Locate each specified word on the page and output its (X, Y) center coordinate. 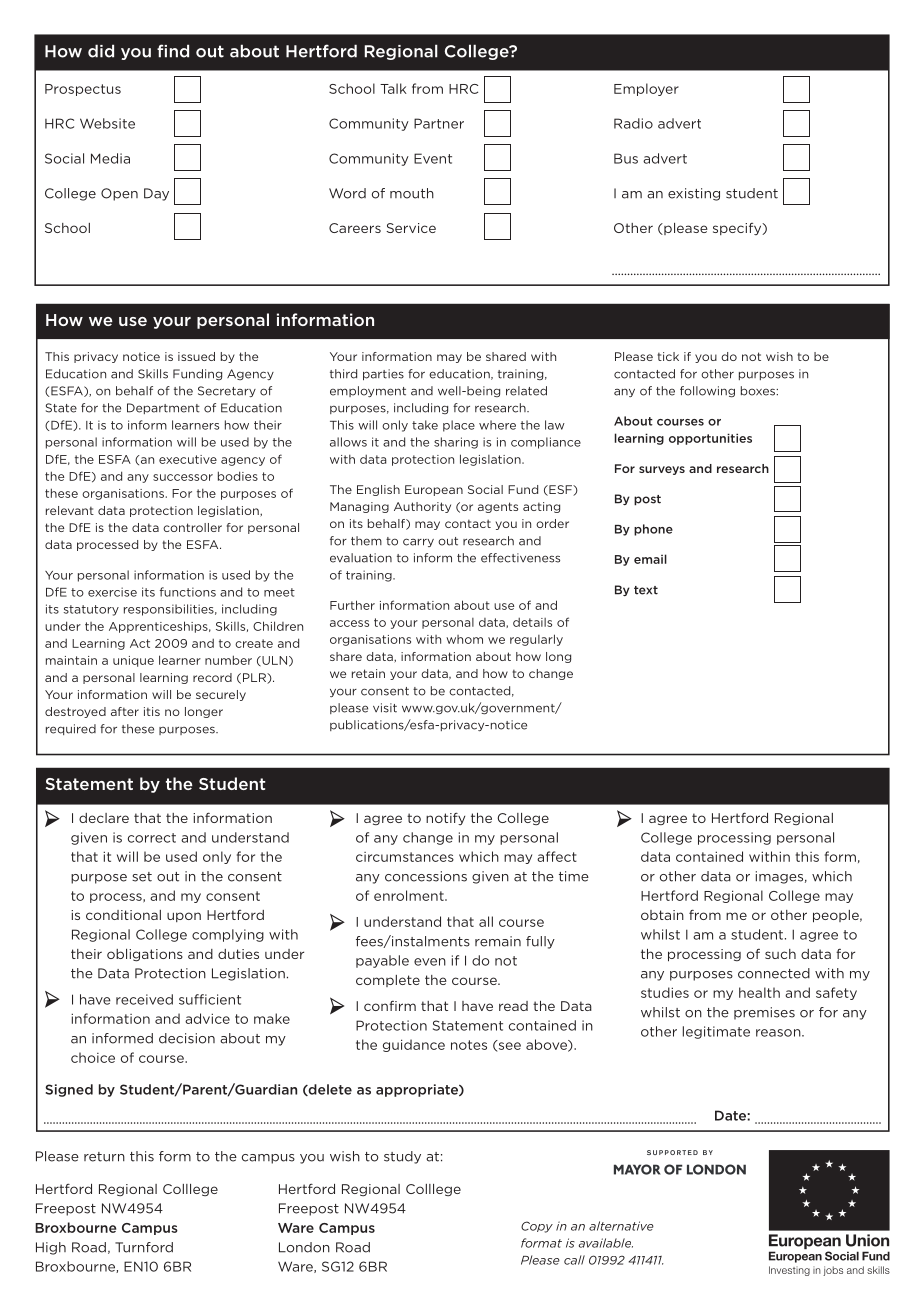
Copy (537, 1227)
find (173, 51)
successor (183, 477)
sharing (456, 443)
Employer (646, 89)
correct (152, 838)
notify (445, 819)
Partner (439, 123)
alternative (621, 1226)
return (104, 1157)
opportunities (710, 439)
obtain (662, 915)
